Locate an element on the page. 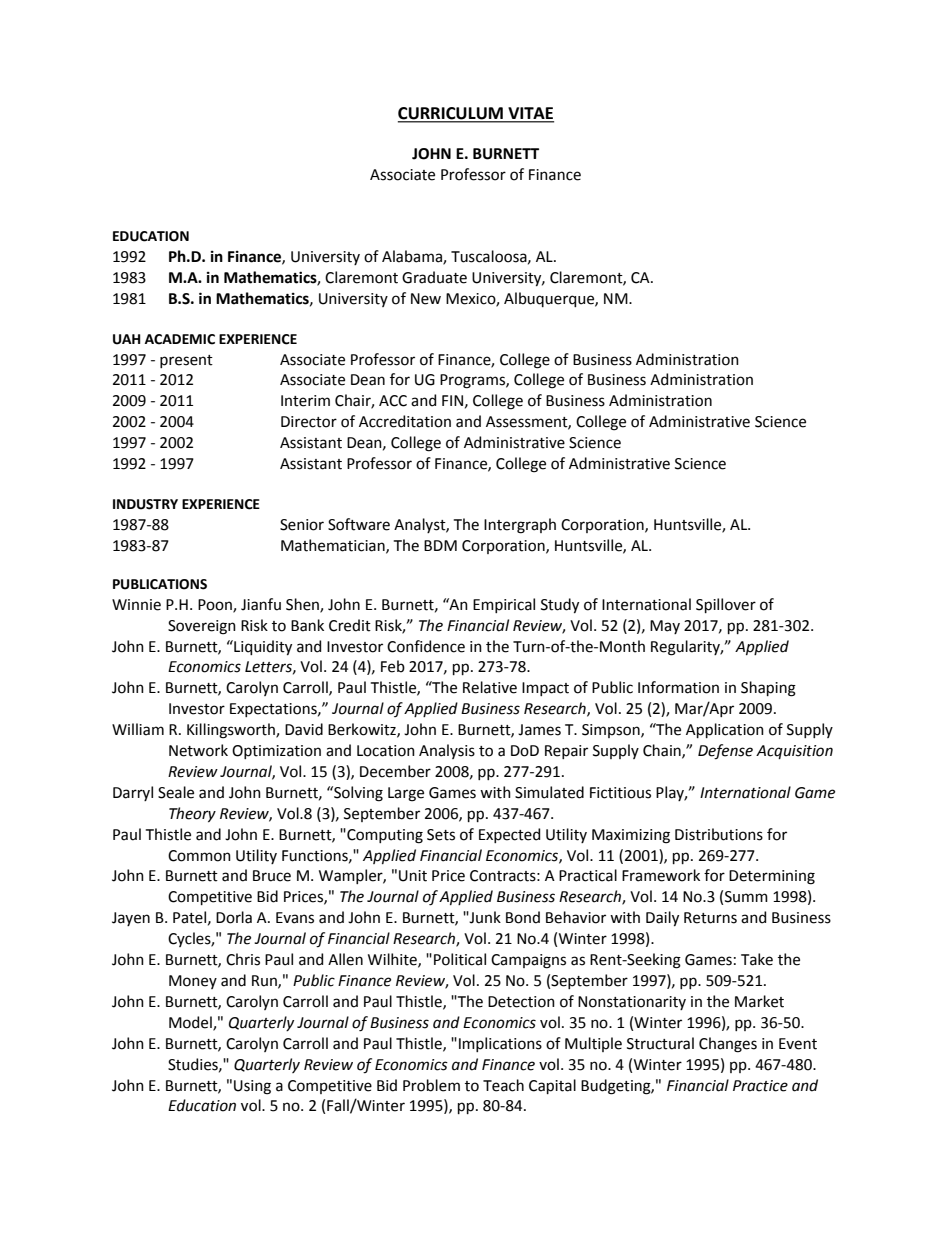  Poon is located at coordinates (216, 605).
